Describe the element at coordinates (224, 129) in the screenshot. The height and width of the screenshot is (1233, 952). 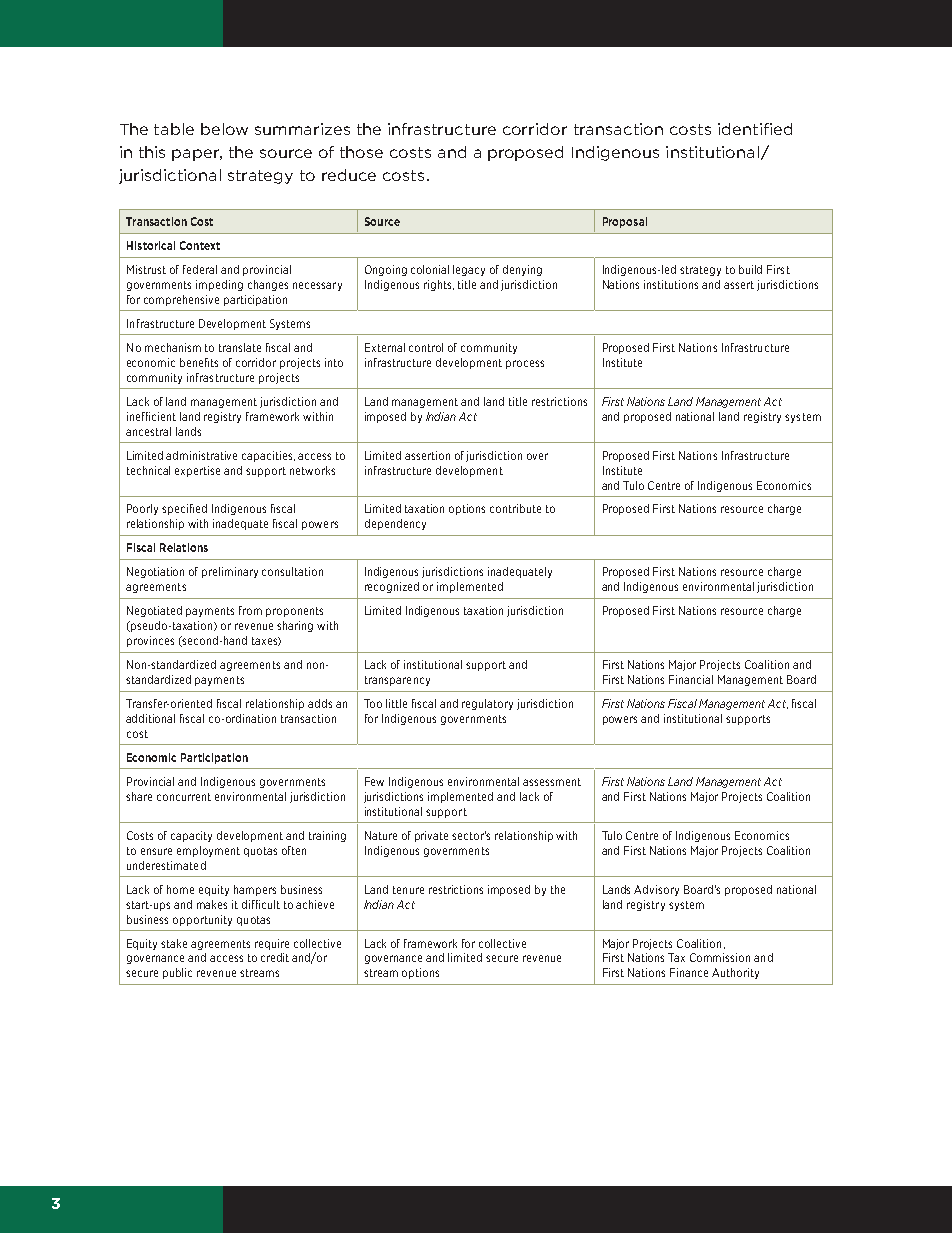
I see `below` at that location.
